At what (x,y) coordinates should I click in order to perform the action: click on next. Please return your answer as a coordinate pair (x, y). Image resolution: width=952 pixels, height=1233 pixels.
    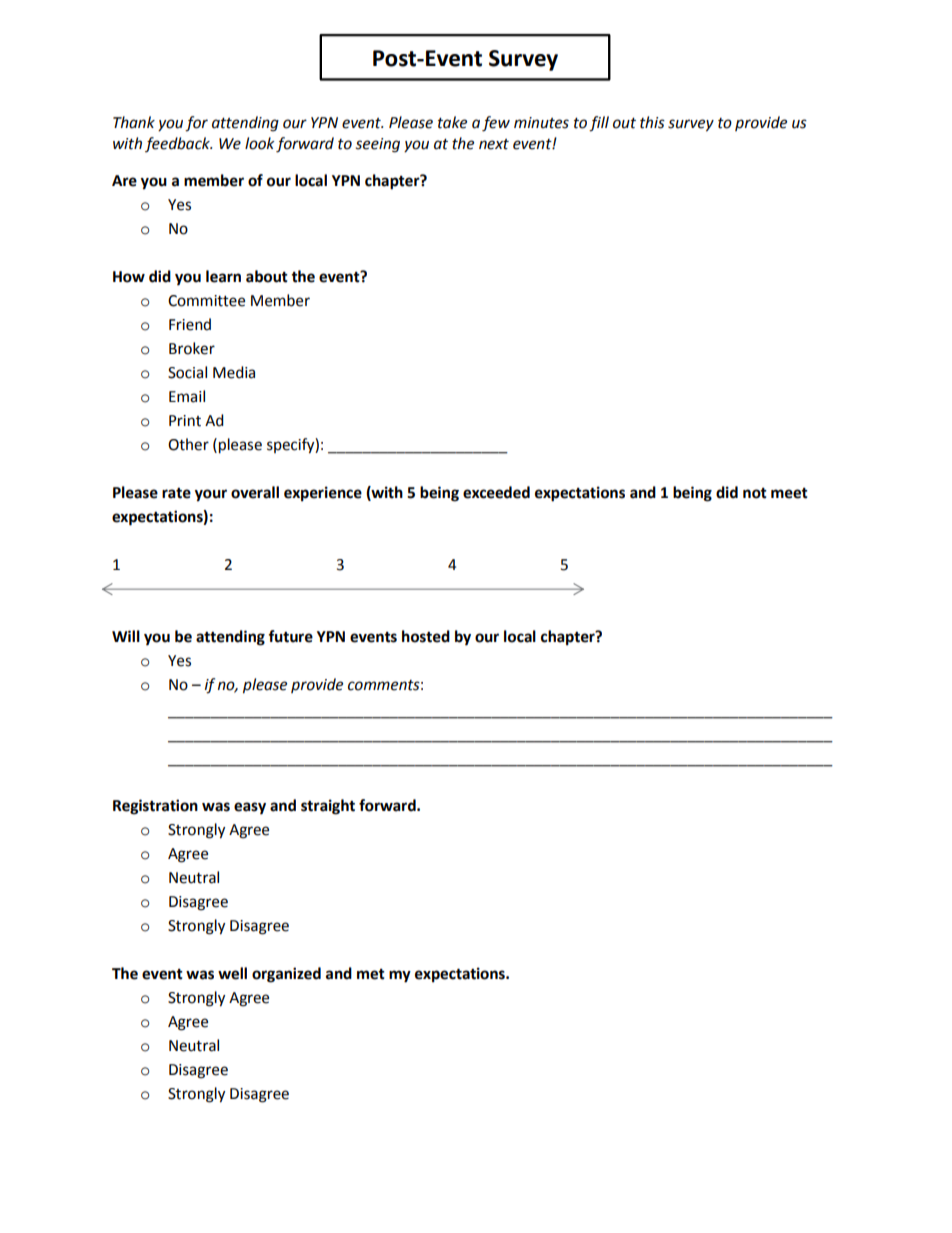
    Looking at the image, I should click on (494, 144).
